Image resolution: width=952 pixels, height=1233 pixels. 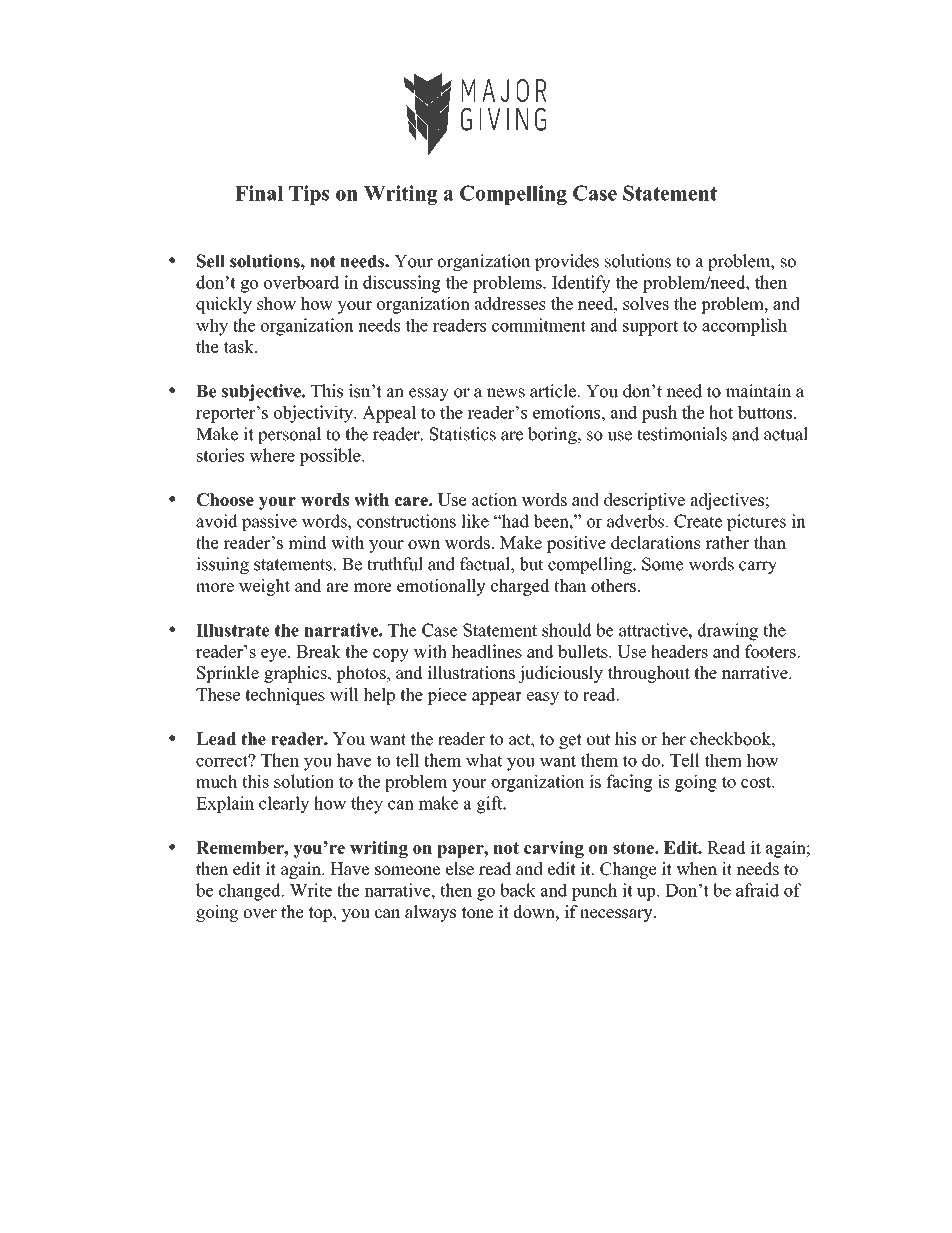 I want to click on back, so click(x=518, y=890).
